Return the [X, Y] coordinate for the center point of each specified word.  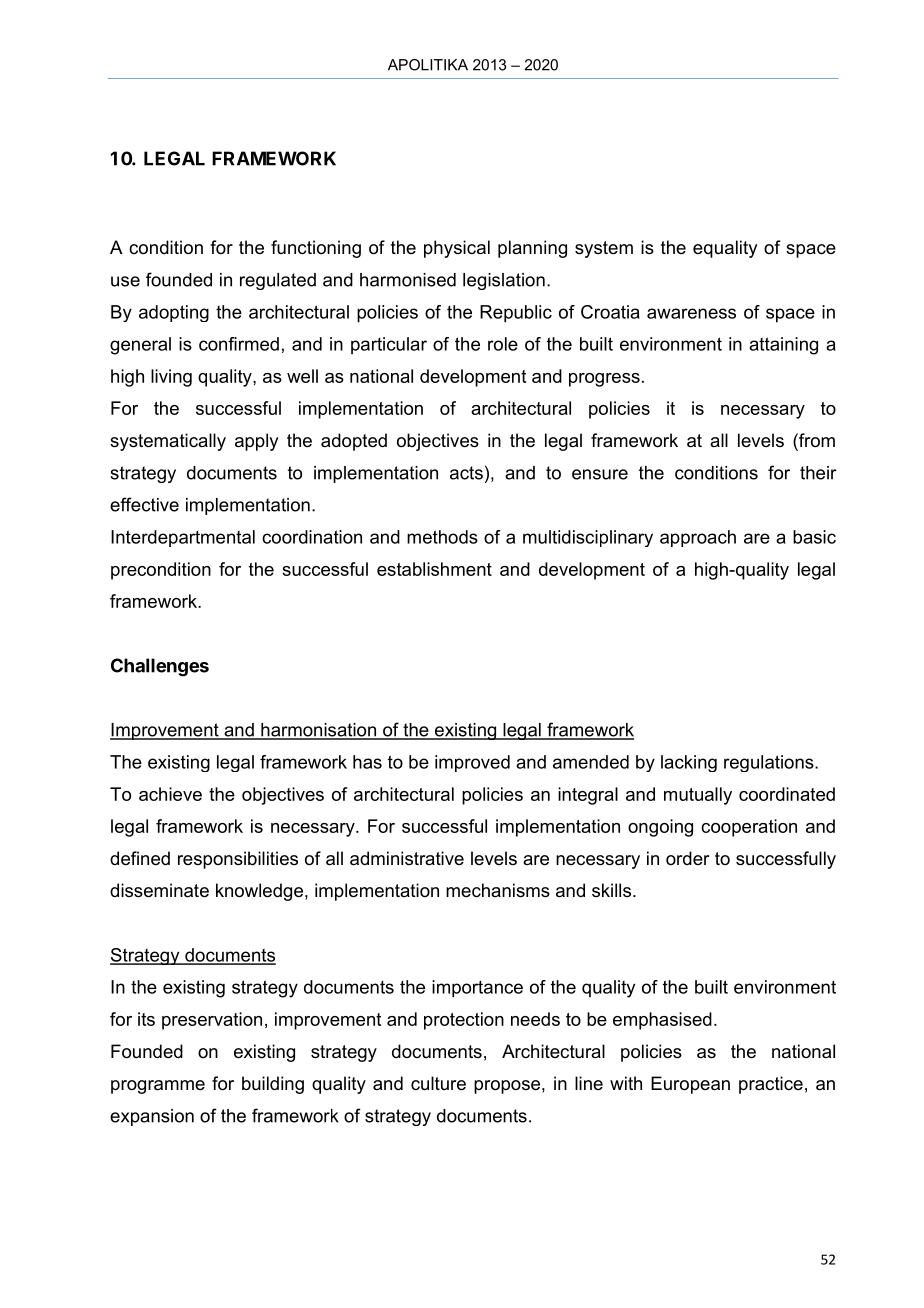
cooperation [749, 828]
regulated [278, 281]
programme [158, 1087]
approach [698, 538]
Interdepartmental [183, 538]
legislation [504, 281]
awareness [691, 313]
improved [472, 763]
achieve [170, 794]
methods [442, 537]
